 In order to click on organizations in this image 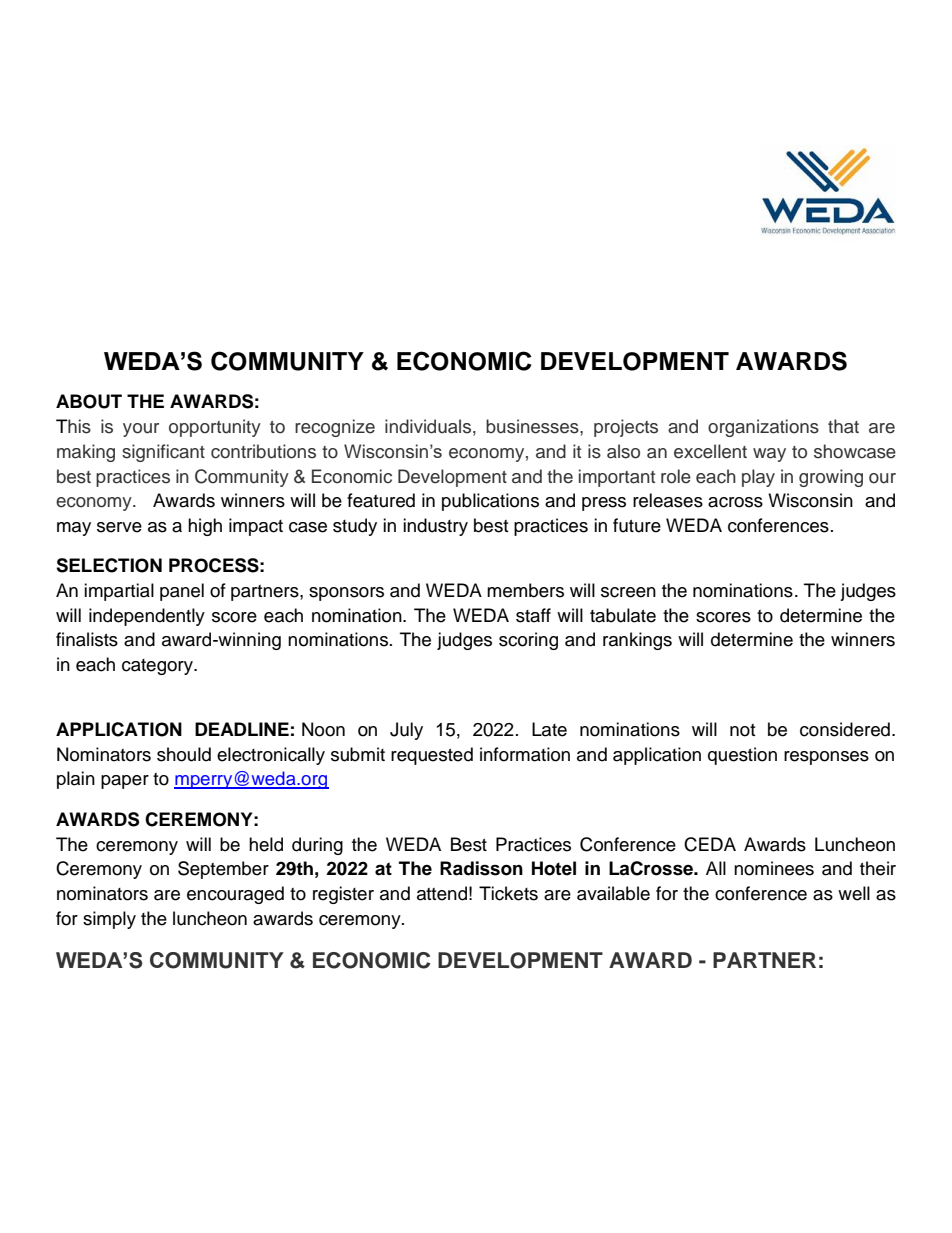, I will do `click(763, 428)`.
